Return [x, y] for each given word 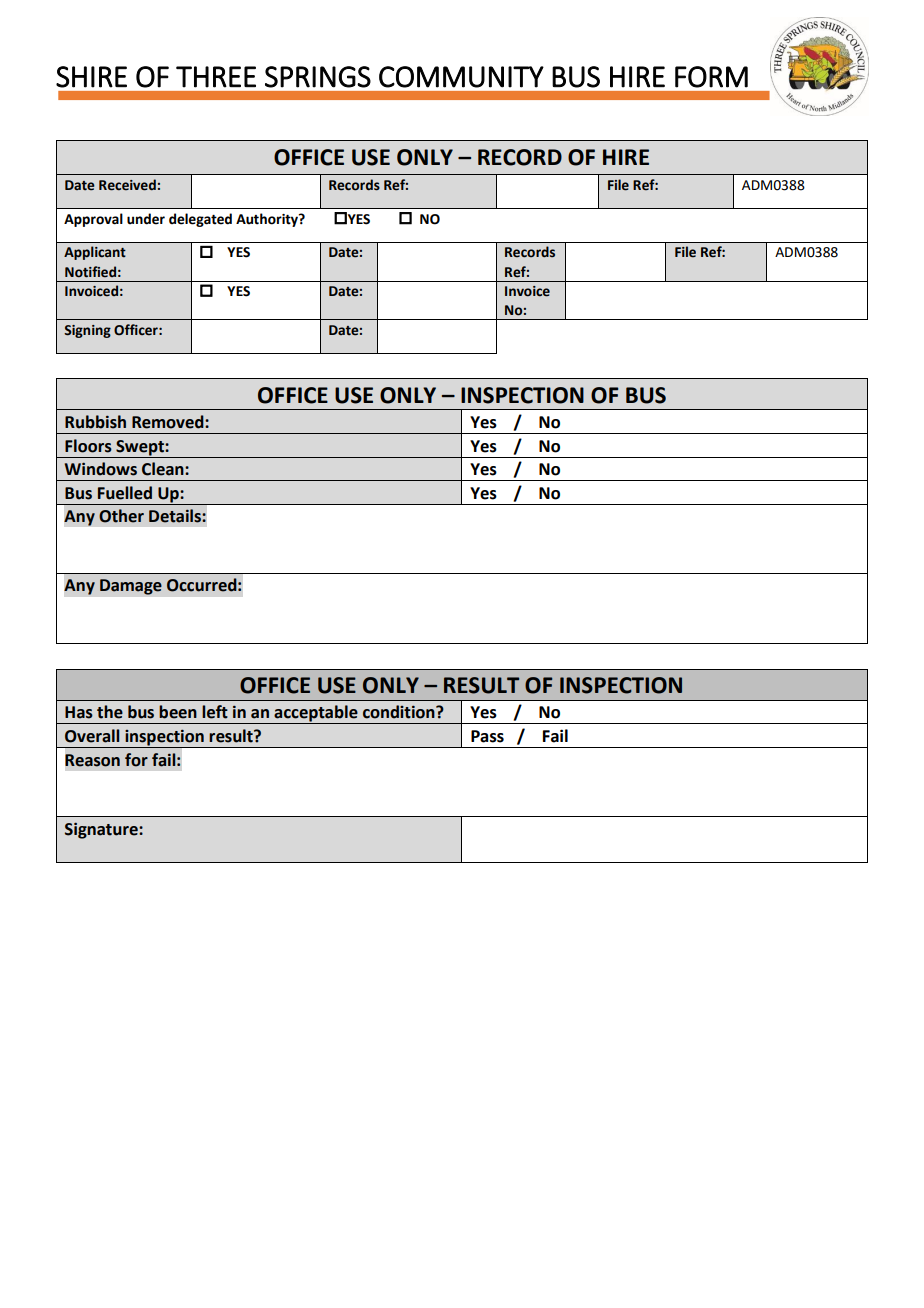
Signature [102, 830]
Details [176, 516]
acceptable [316, 714]
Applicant [95, 253]
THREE [216, 77]
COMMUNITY [461, 77]
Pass [487, 736]
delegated [200, 220]
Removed [169, 422]
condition [400, 712]
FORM [711, 77]
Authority [268, 220]
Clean [164, 469]
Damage [131, 587]
